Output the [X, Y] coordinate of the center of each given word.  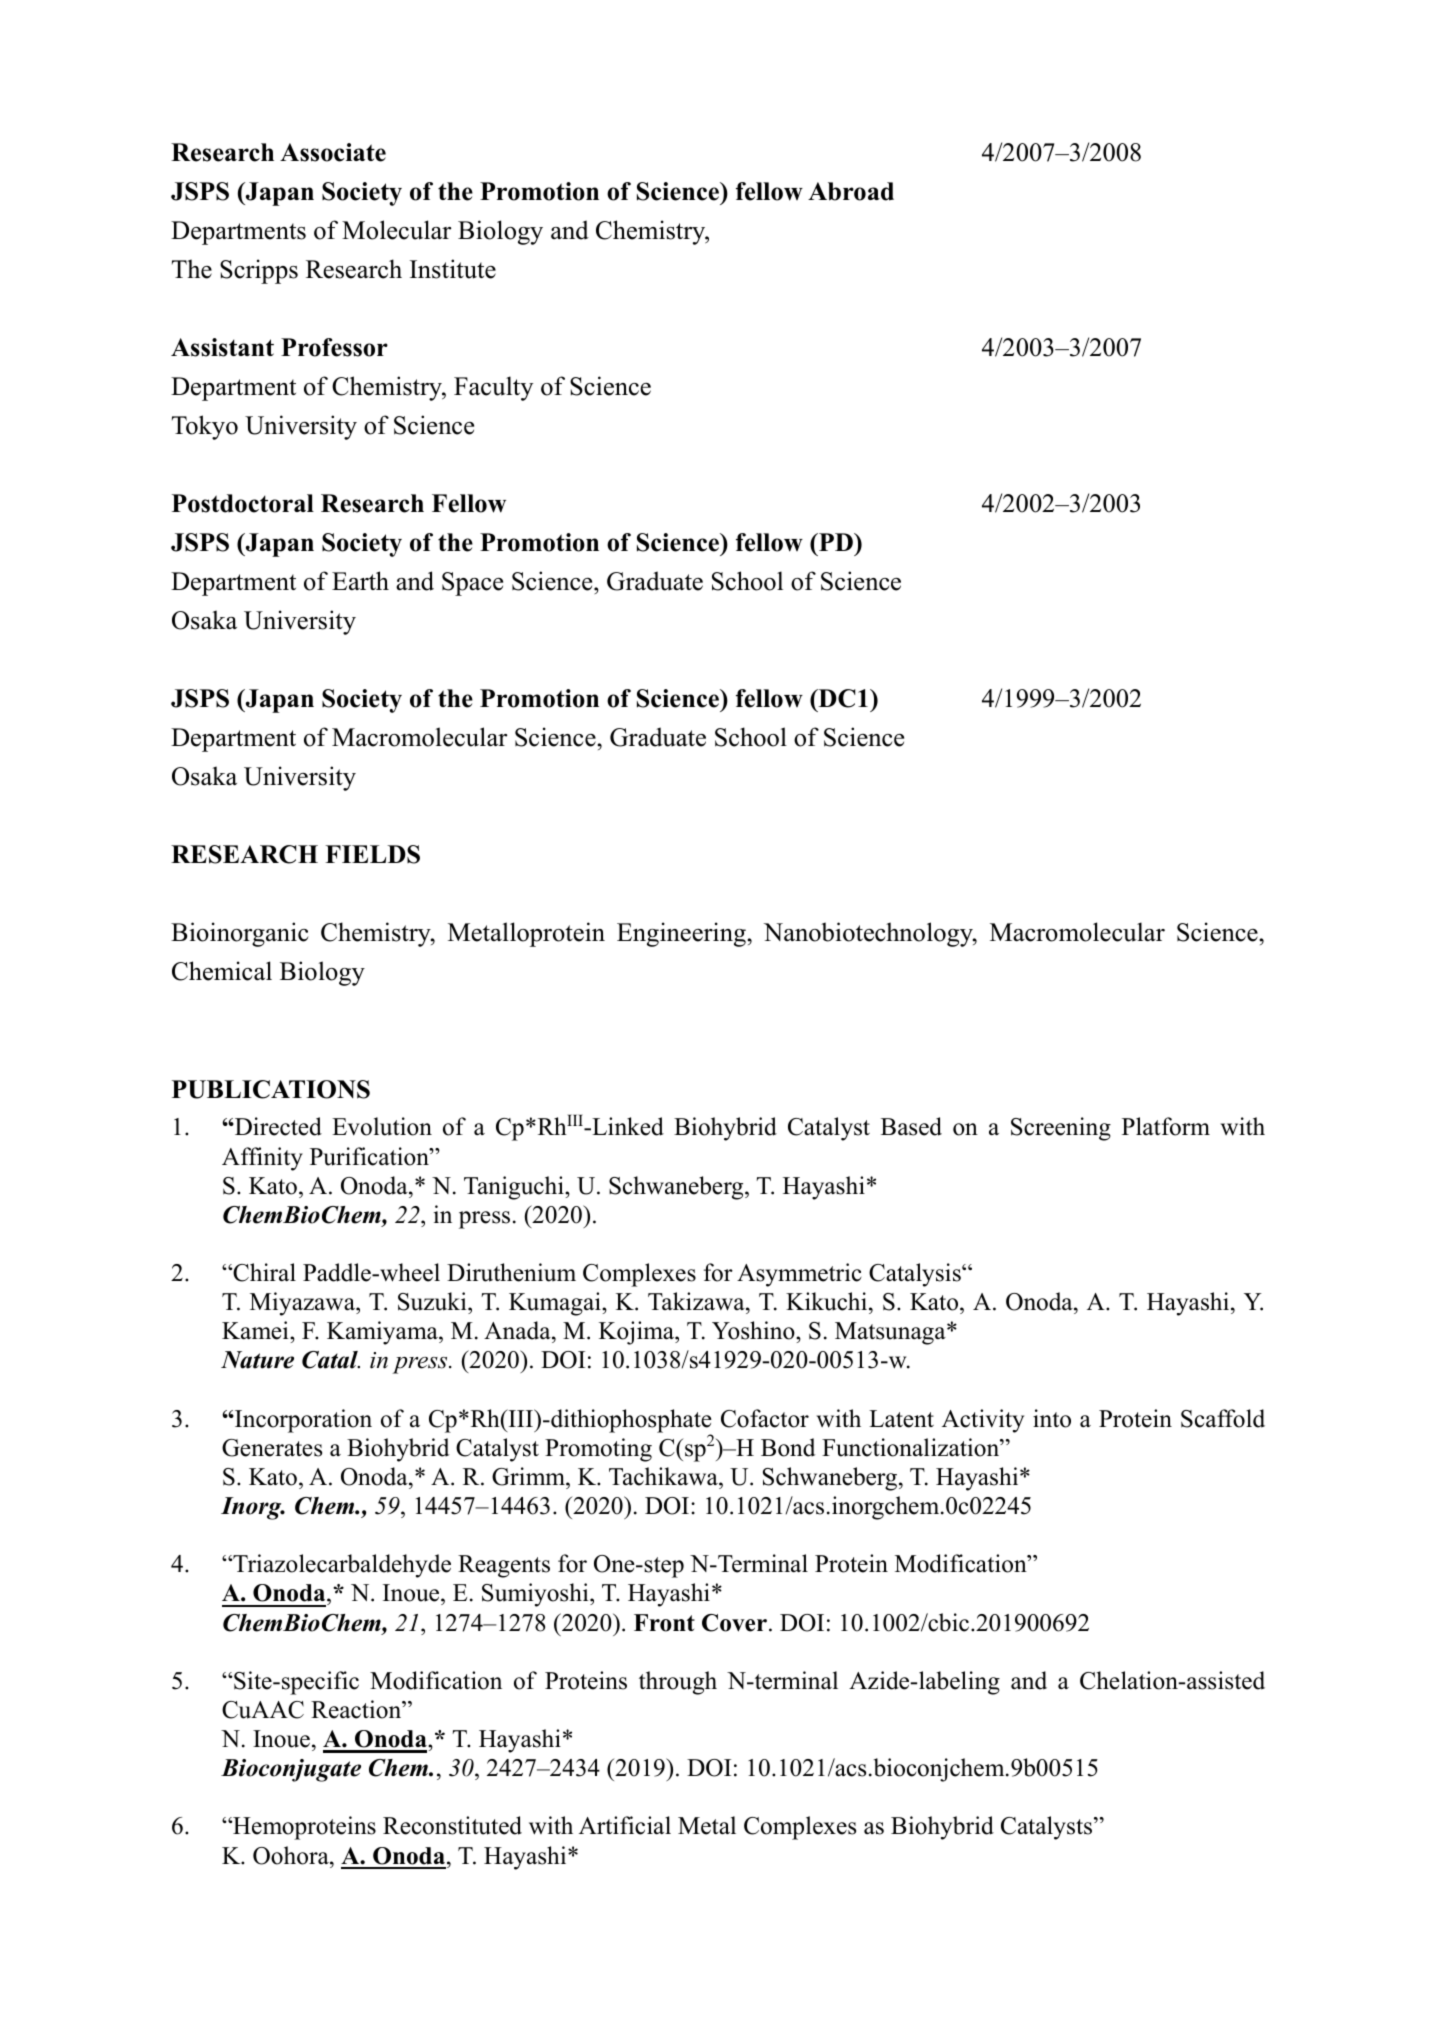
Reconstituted [452, 1825]
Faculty [493, 388]
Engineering [682, 934]
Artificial [625, 1825]
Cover [734, 1623]
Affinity [262, 1159]
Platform [1166, 1126]
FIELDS [372, 854]
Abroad [851, 191]
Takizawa [697, 1301]
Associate [333, 152]
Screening [1061, 1129]
